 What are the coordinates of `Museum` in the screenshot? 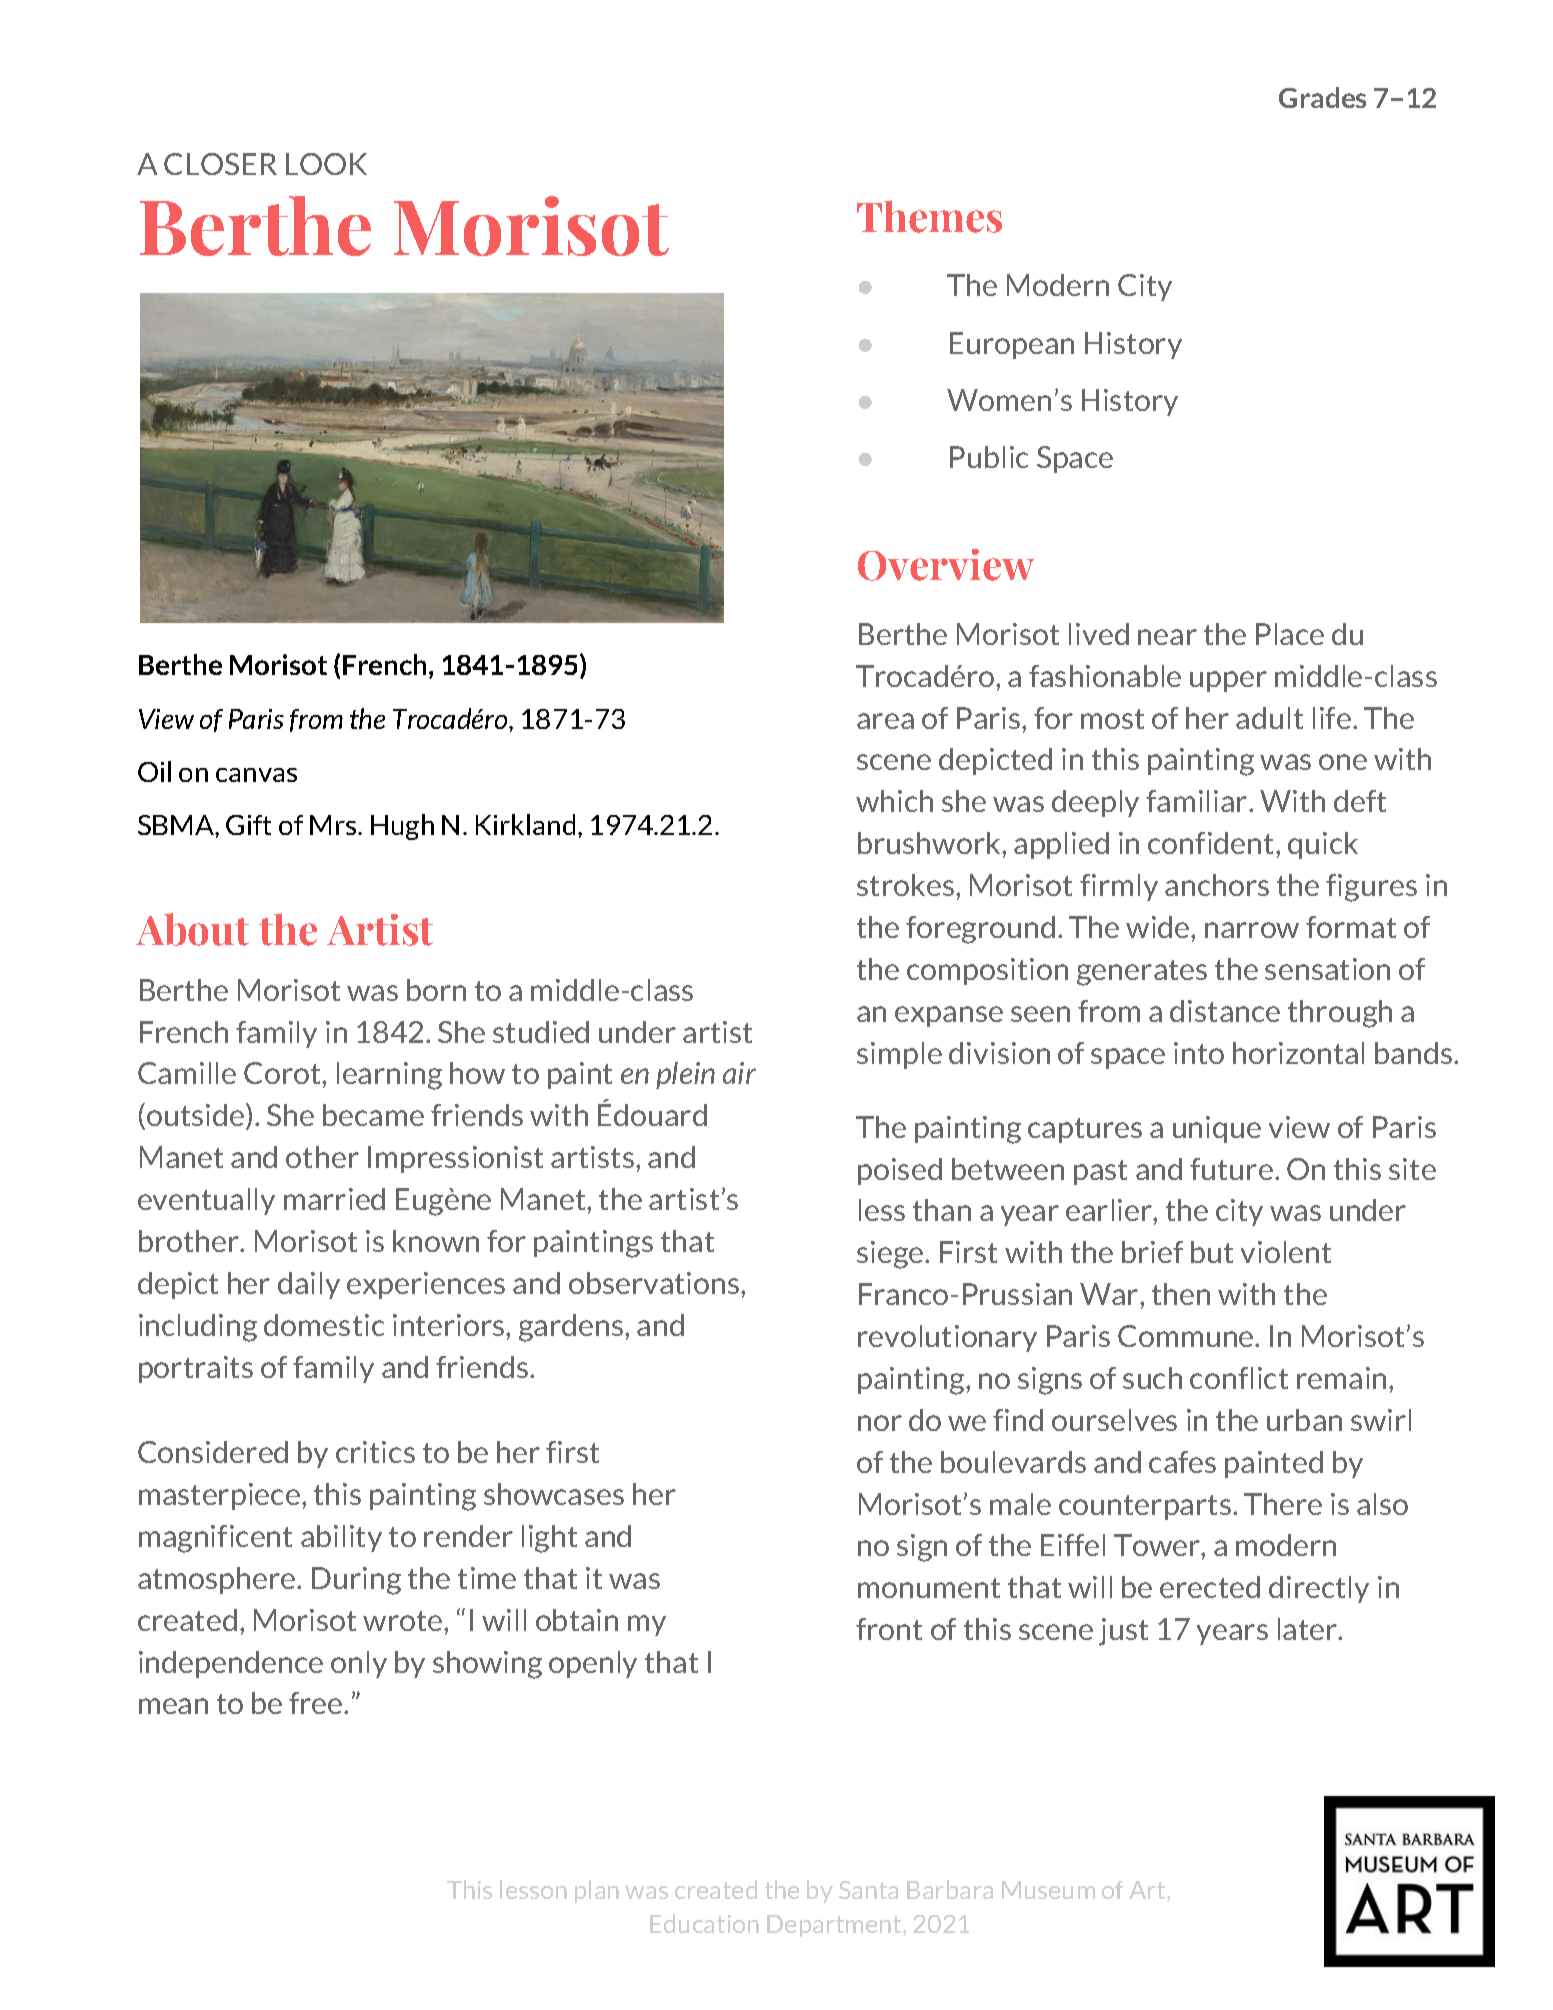 It's located at (1048, 1890).
